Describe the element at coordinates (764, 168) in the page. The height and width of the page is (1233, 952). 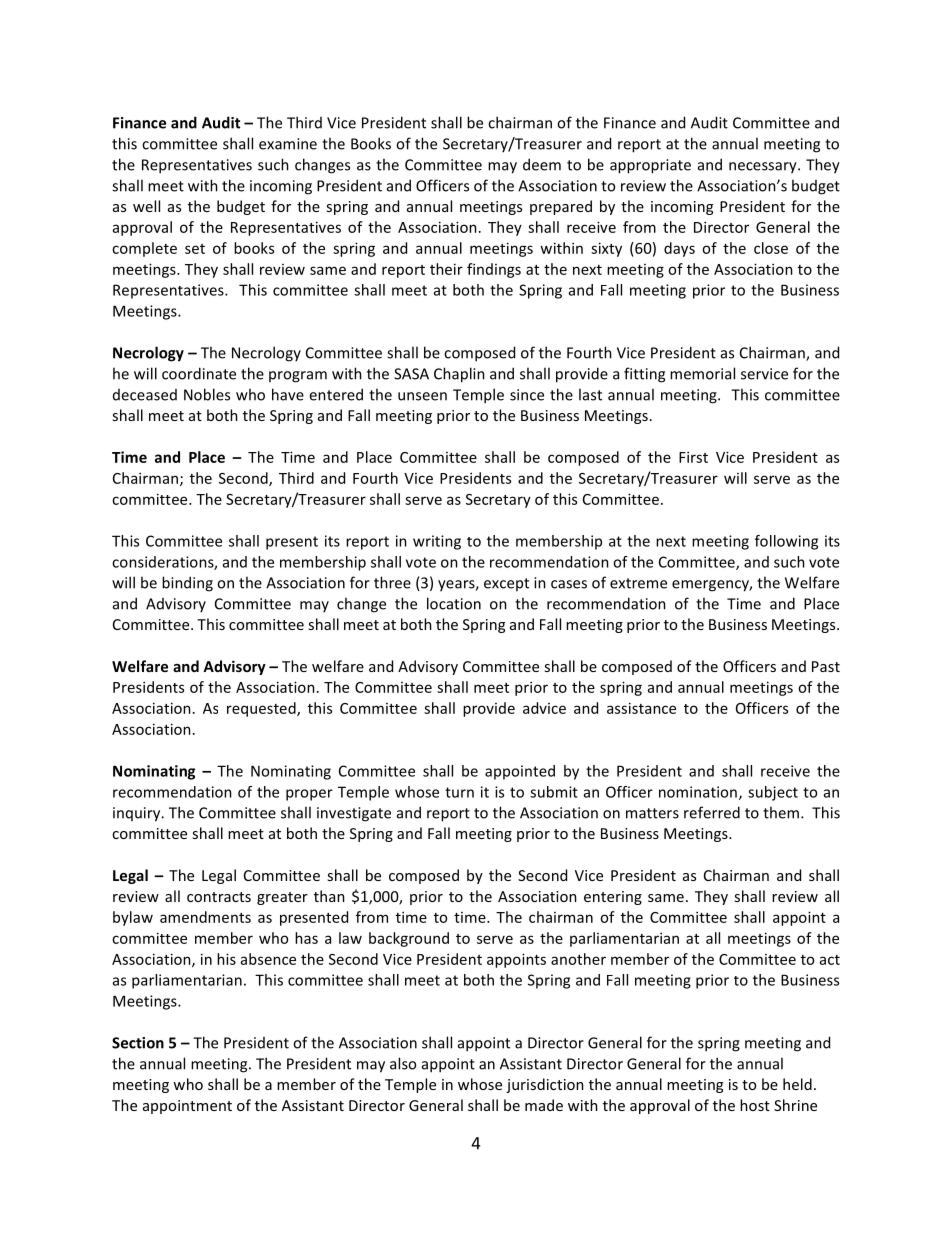
I see `necessary` at that location.
